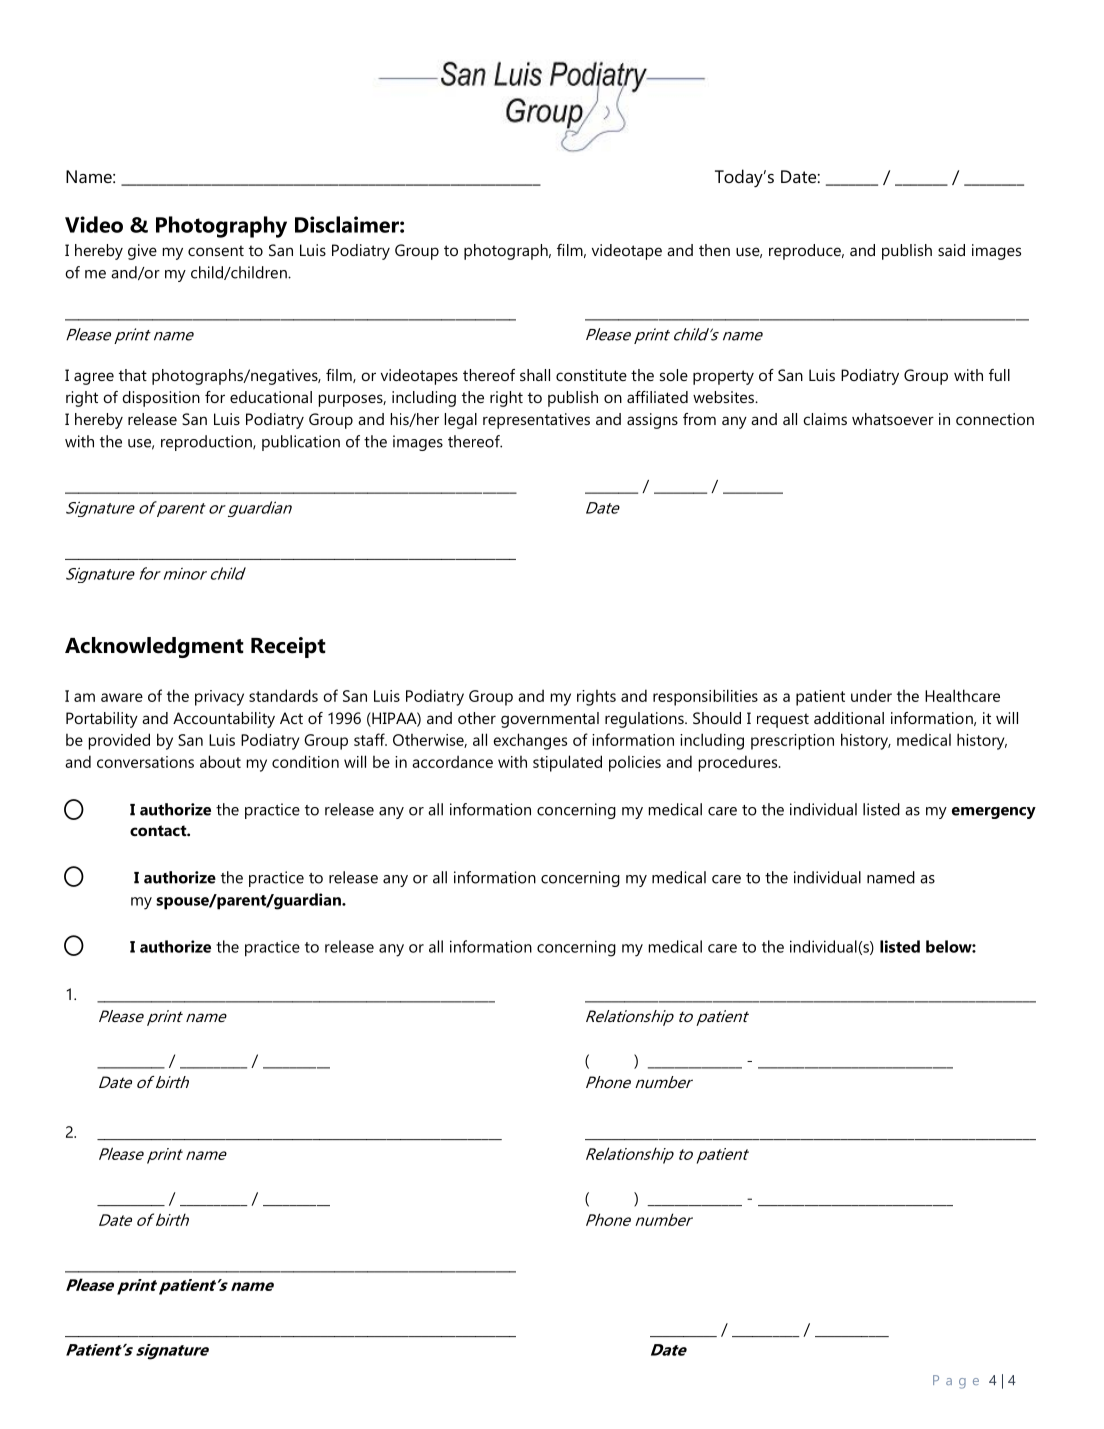  I want to click on governmental, so click(550, 720).
